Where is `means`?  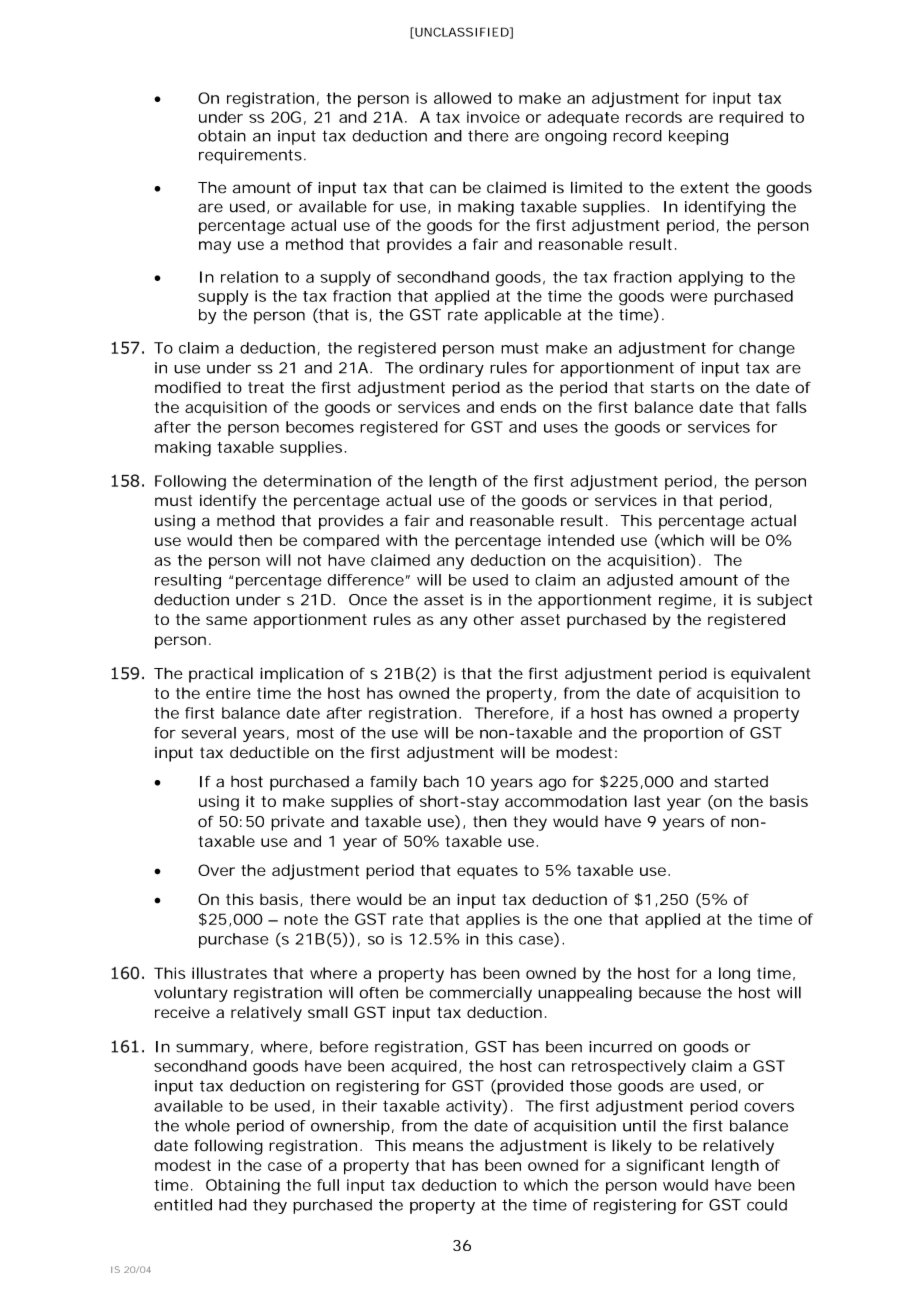
means is located at coordinates (438, 1147).
